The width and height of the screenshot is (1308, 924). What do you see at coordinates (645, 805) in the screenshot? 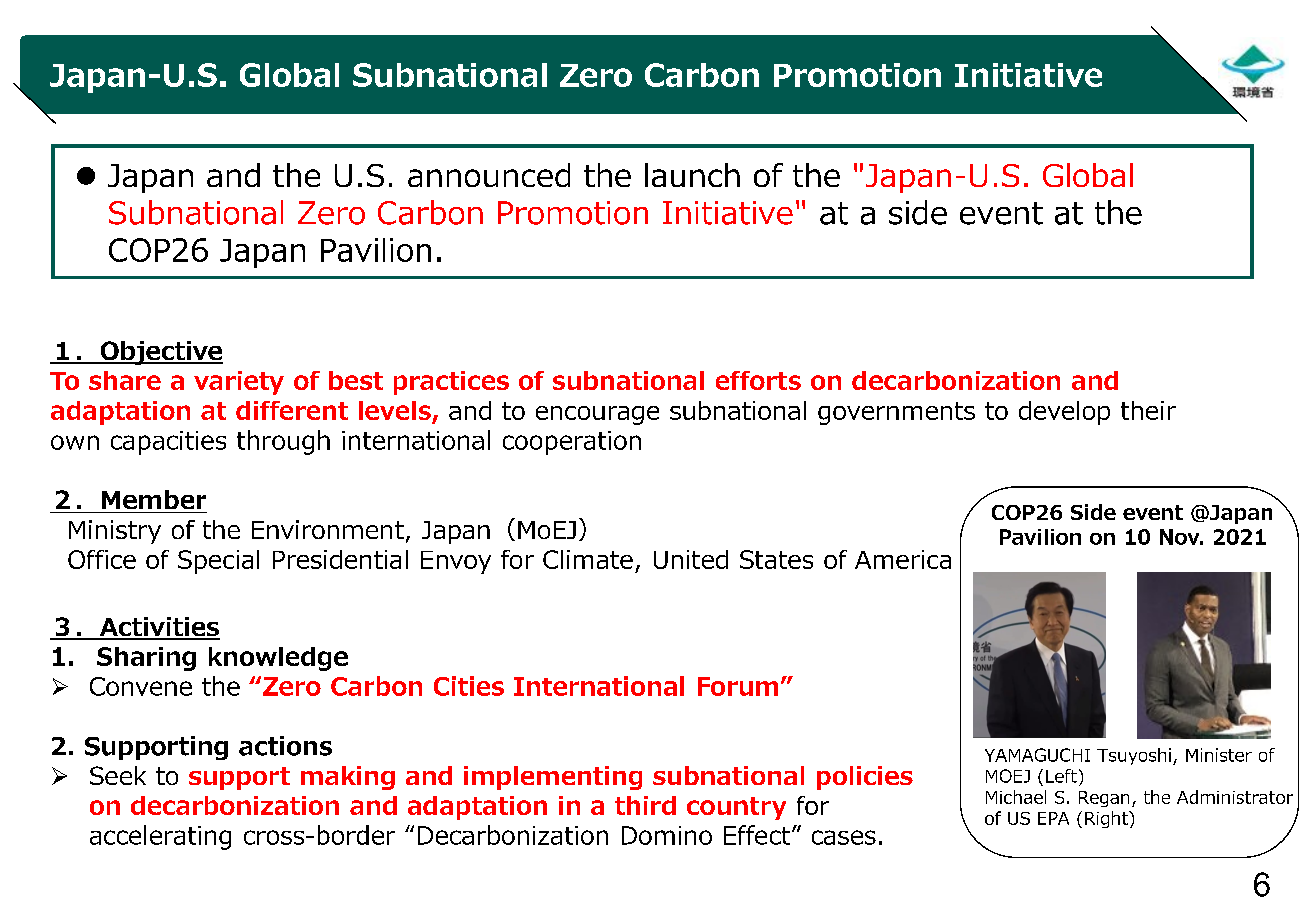
I see `third` at bounding box center [645, 805].
